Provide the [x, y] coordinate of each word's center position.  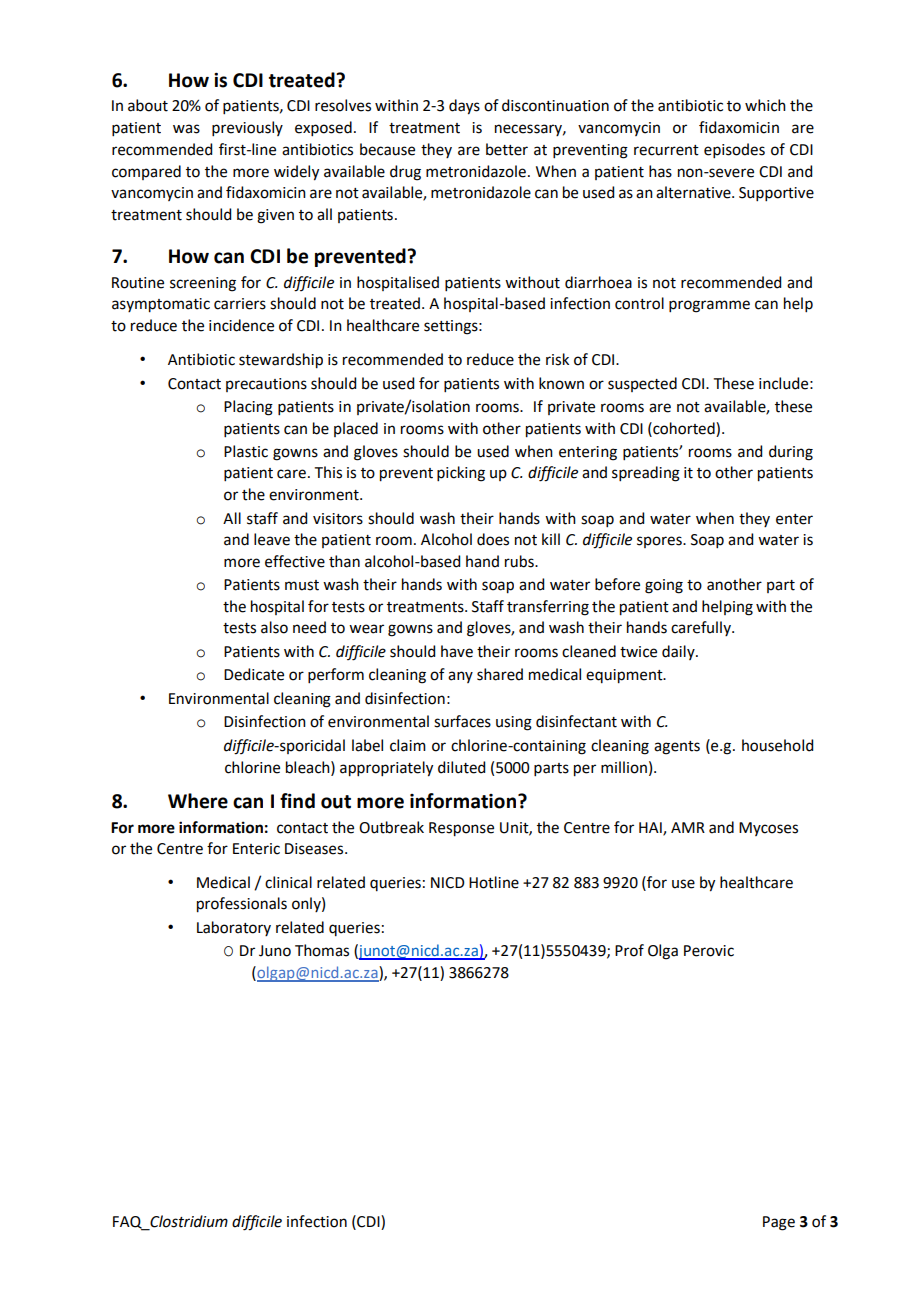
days [464, 107]
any [460, 677]
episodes [734, 150]
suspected [642, 384]
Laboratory [234, 928]
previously [247, 128]
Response [461, 829]
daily [679, 652]
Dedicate [254, 674]
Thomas [322, 950]
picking [461, 474]
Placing [248, 408]
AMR [688, 827]
